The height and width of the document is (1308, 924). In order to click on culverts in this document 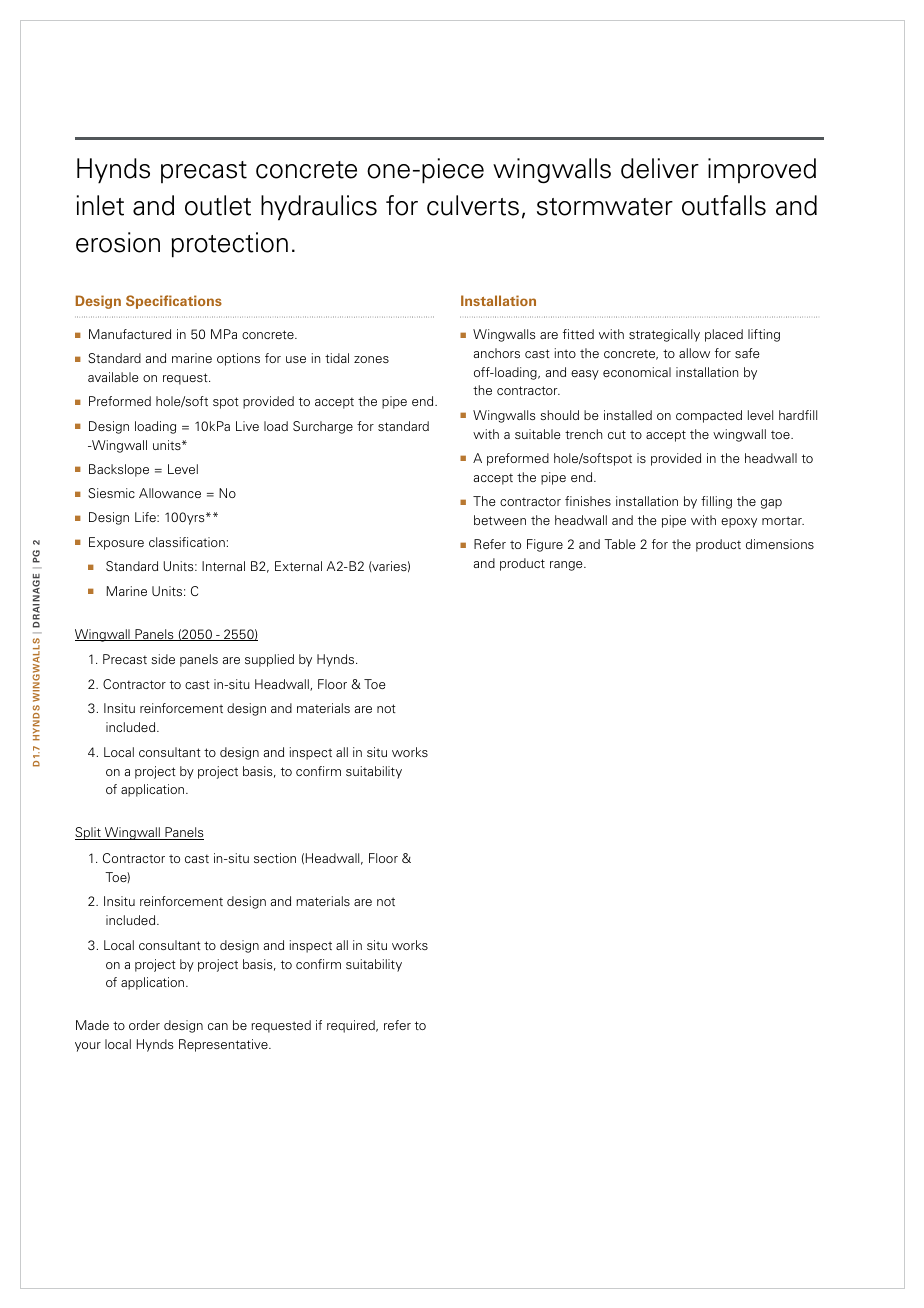, I will do `click(473, 205)`.
